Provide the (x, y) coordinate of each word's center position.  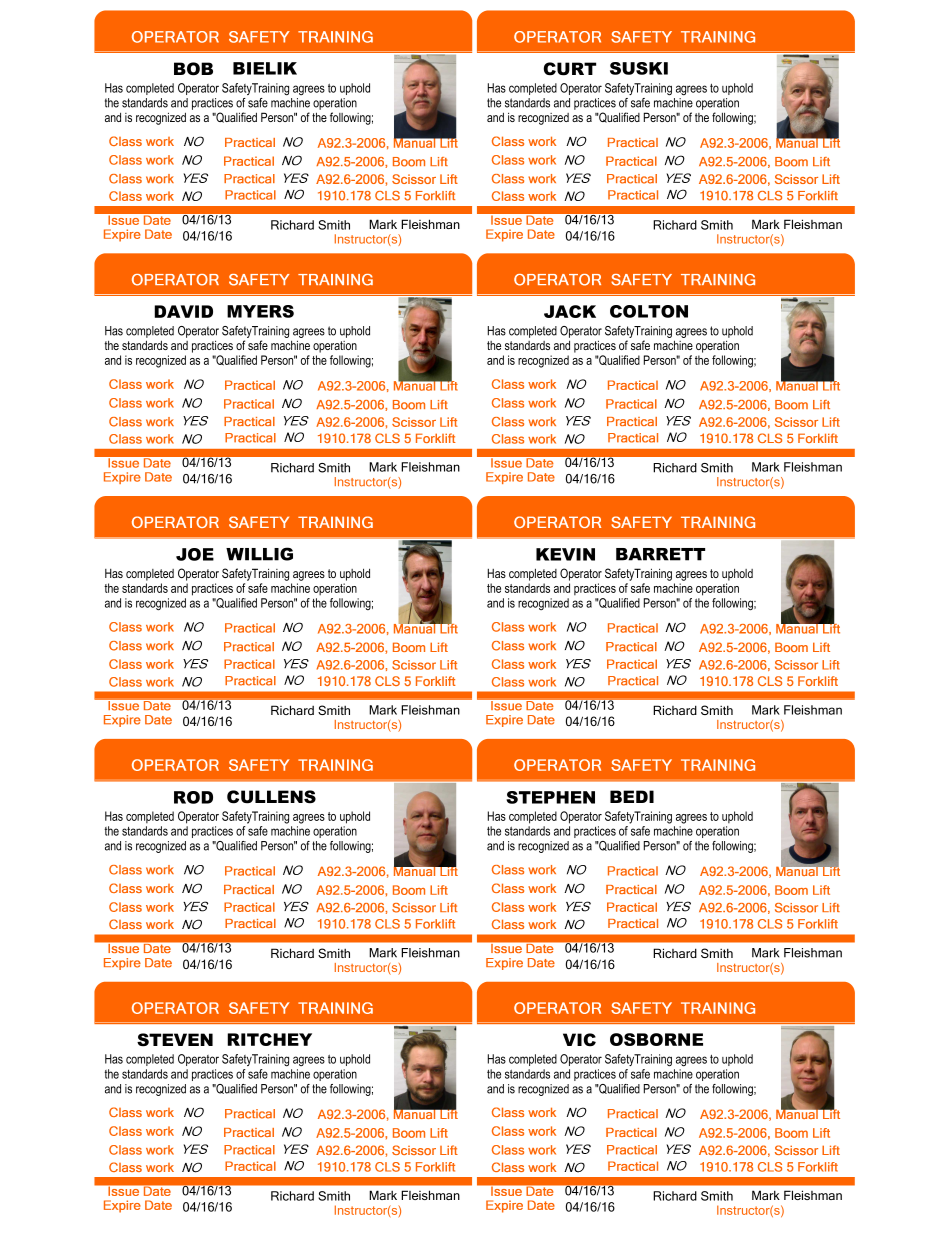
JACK (570, 311)
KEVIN (565, 554)
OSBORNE (656, 1039)
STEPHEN (550, 797)
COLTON (649, 311)
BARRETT (660, 554)
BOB (193, 69)
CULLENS (271, 797)
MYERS (260, 311)
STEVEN (175, 1040)
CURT (570, 69)
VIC (579, 1040)
